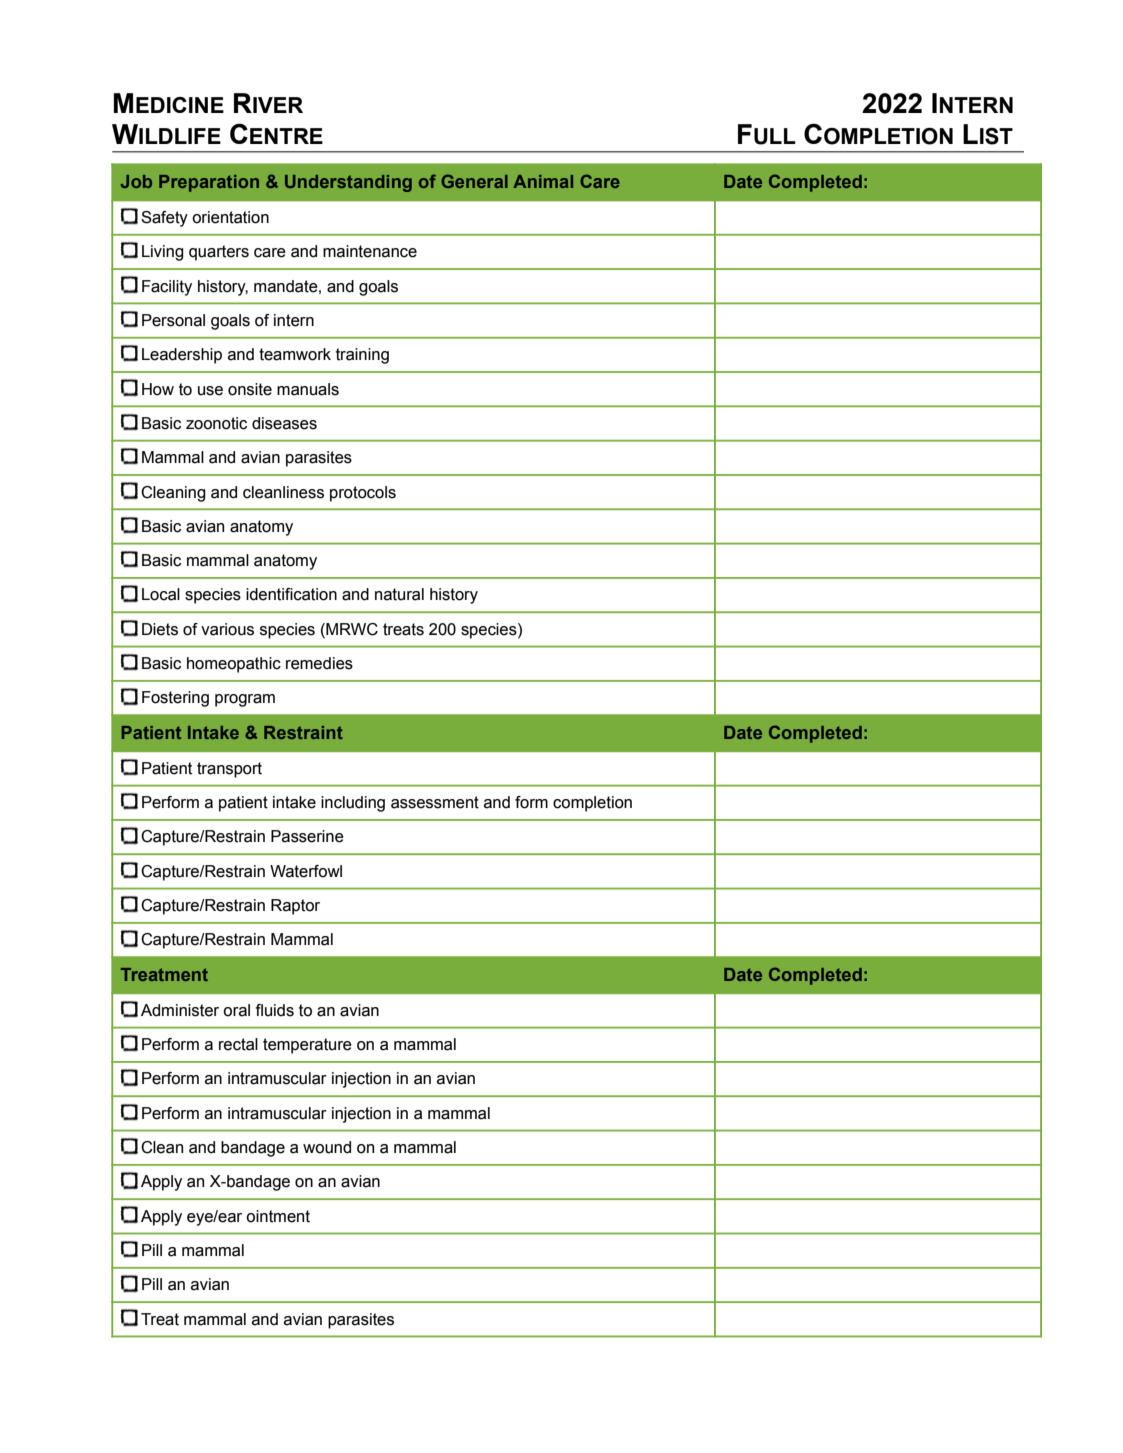 The image size is (1123, 1453). Describe the element at coordinates (216, 423) in the image. I see `zoonotic` at that location.
